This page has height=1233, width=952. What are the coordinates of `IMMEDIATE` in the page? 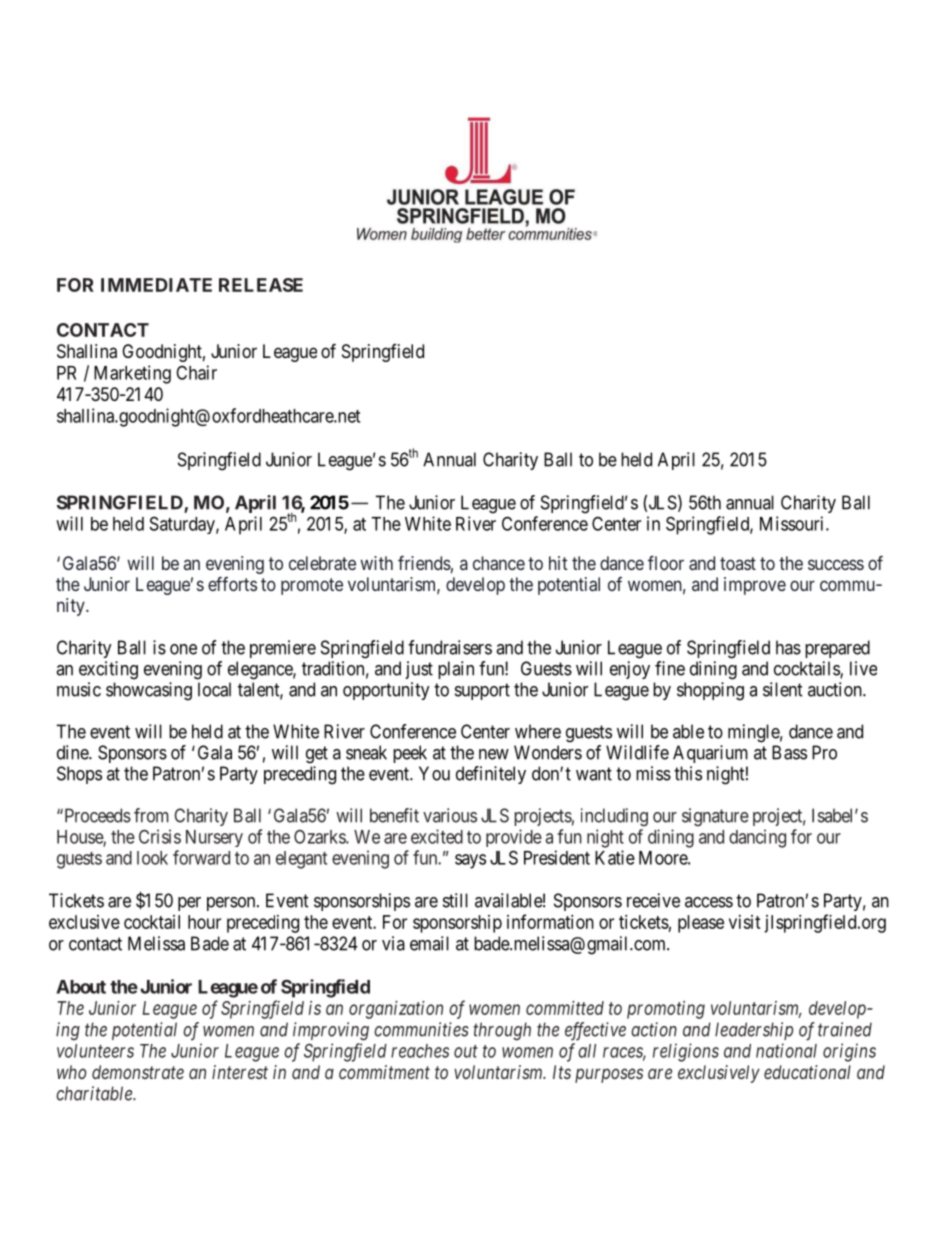 It's located at (156, 285).
